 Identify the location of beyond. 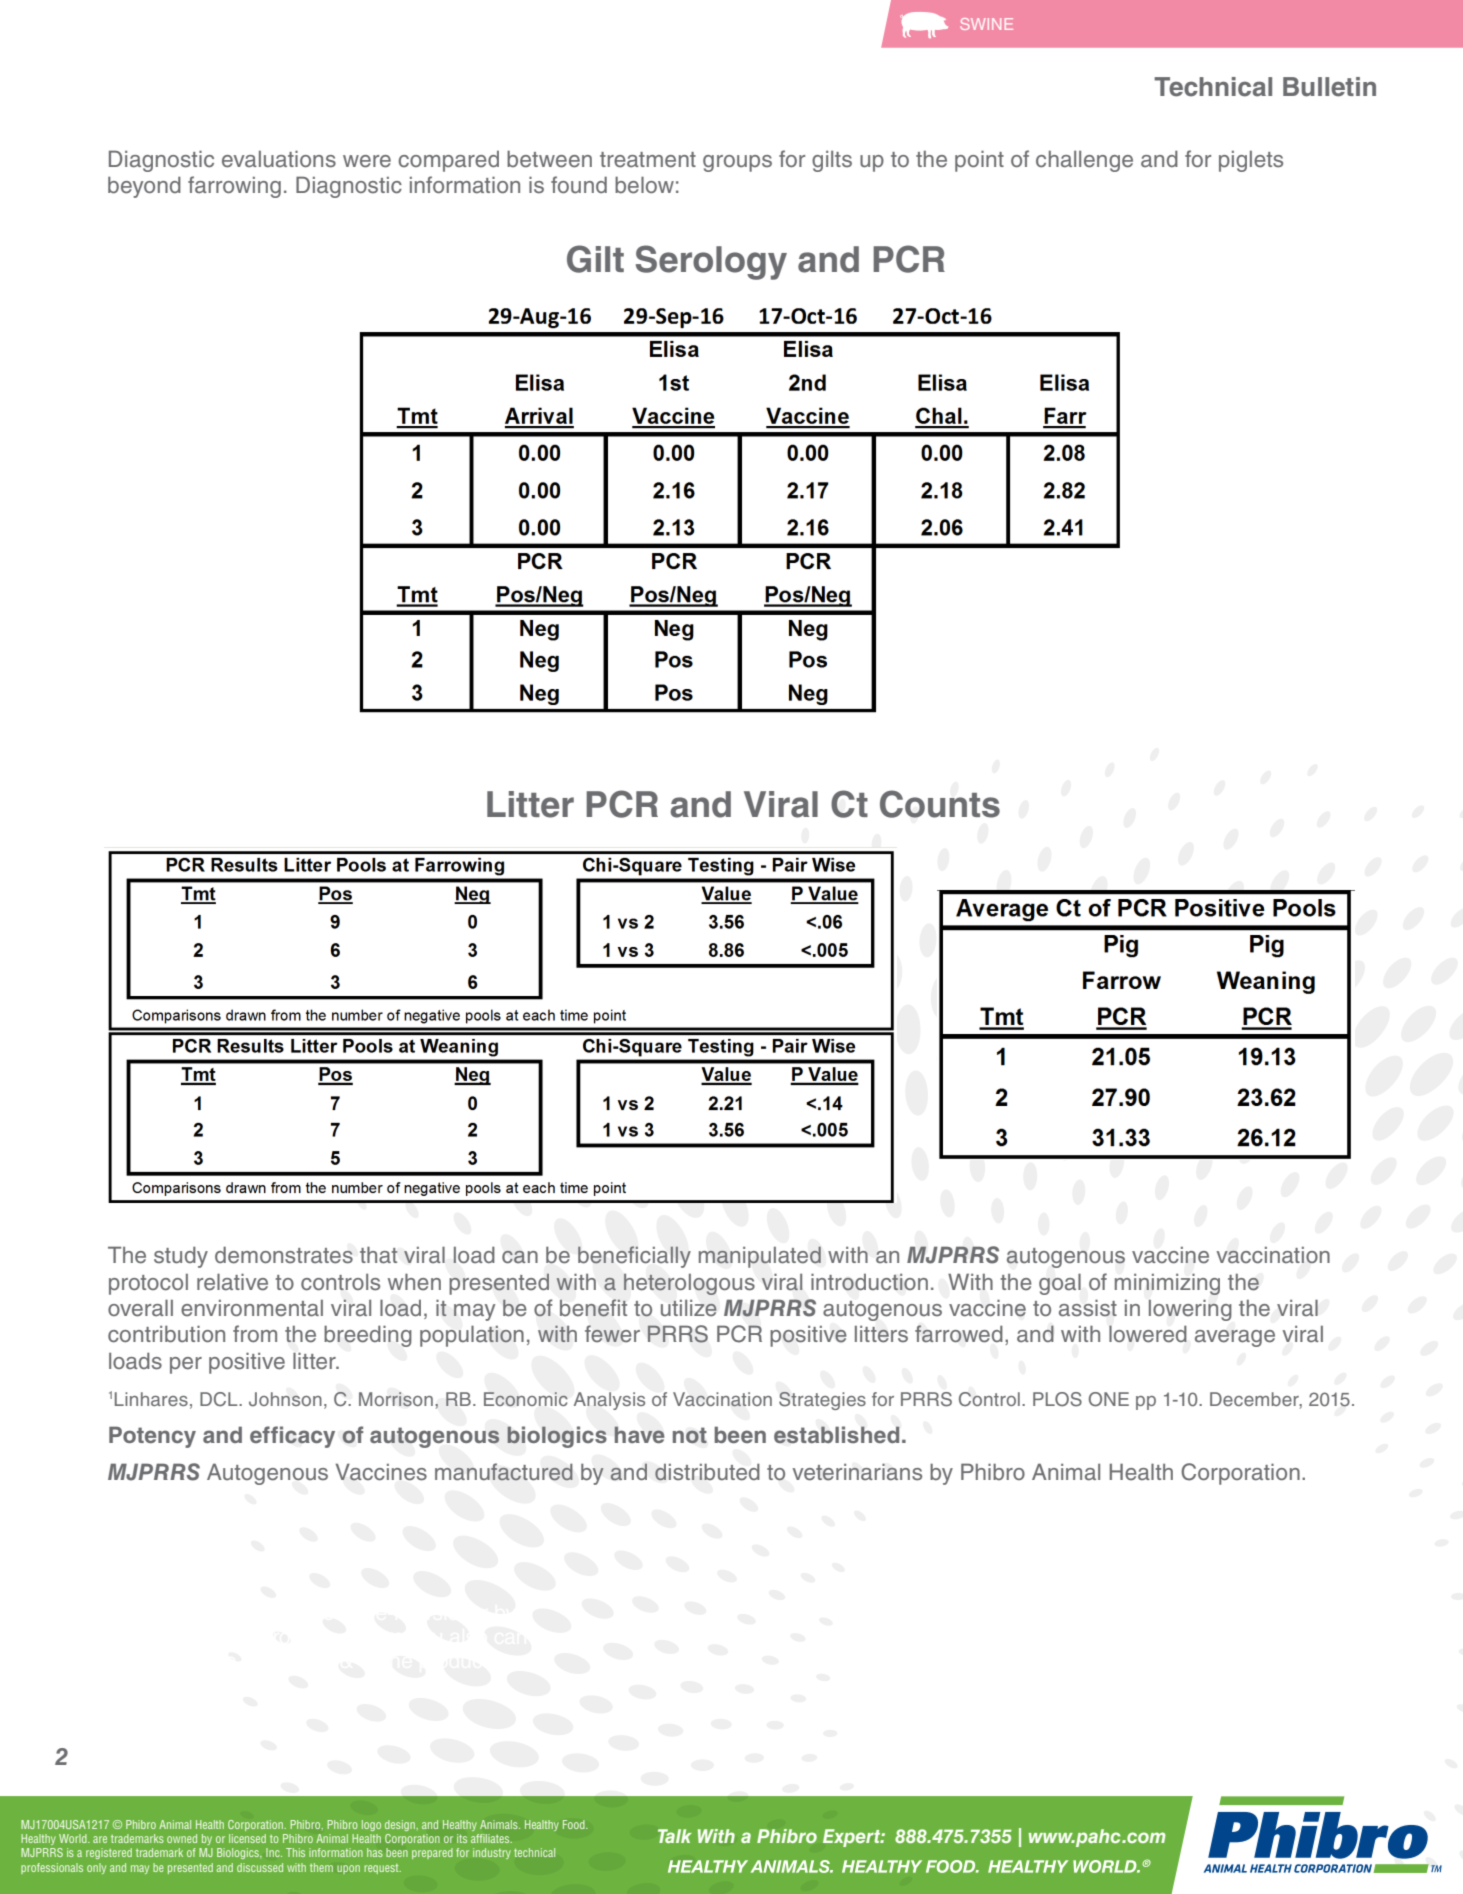
(144, 187).
